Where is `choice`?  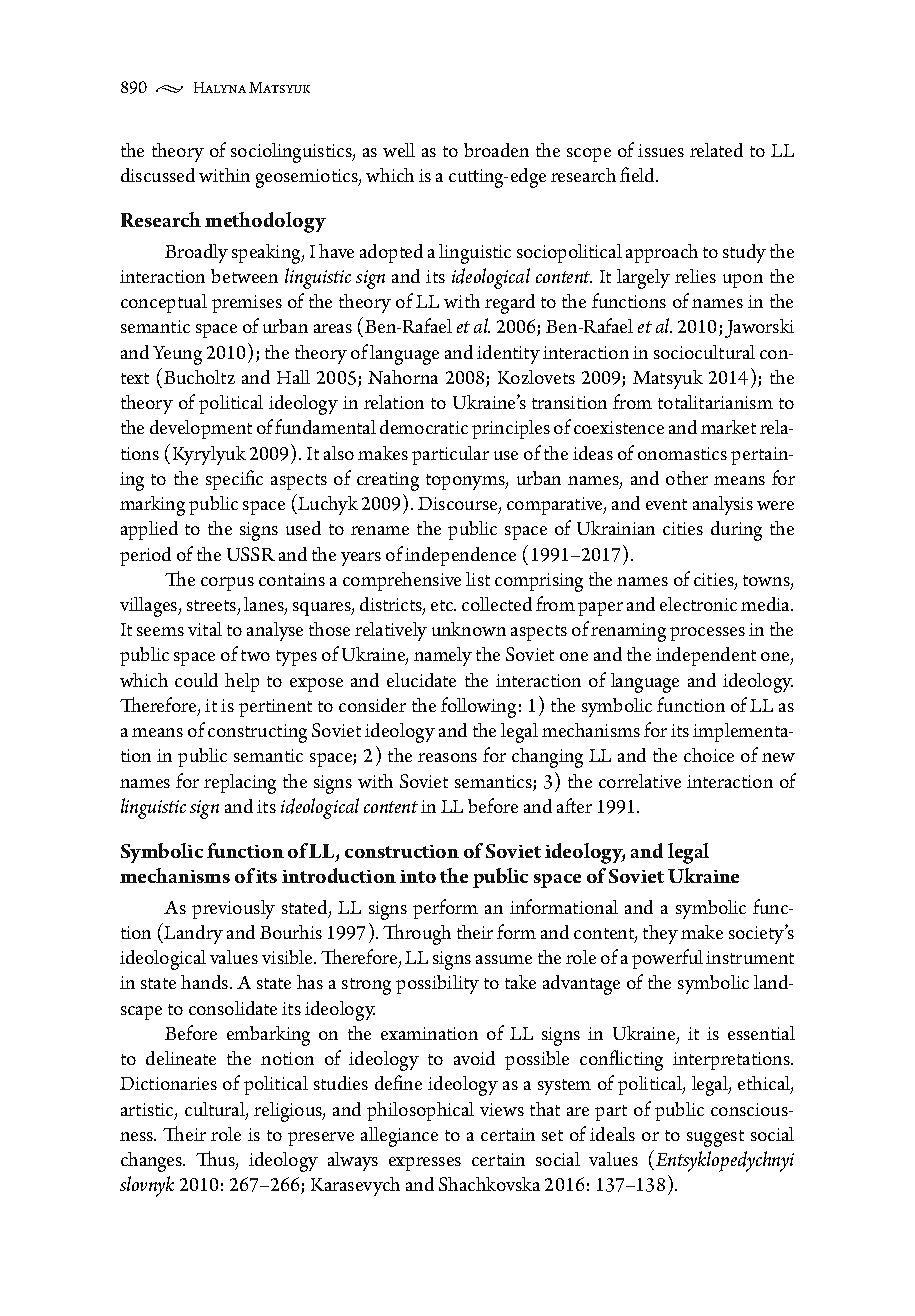 choice is located at coordinates (709, 755).
